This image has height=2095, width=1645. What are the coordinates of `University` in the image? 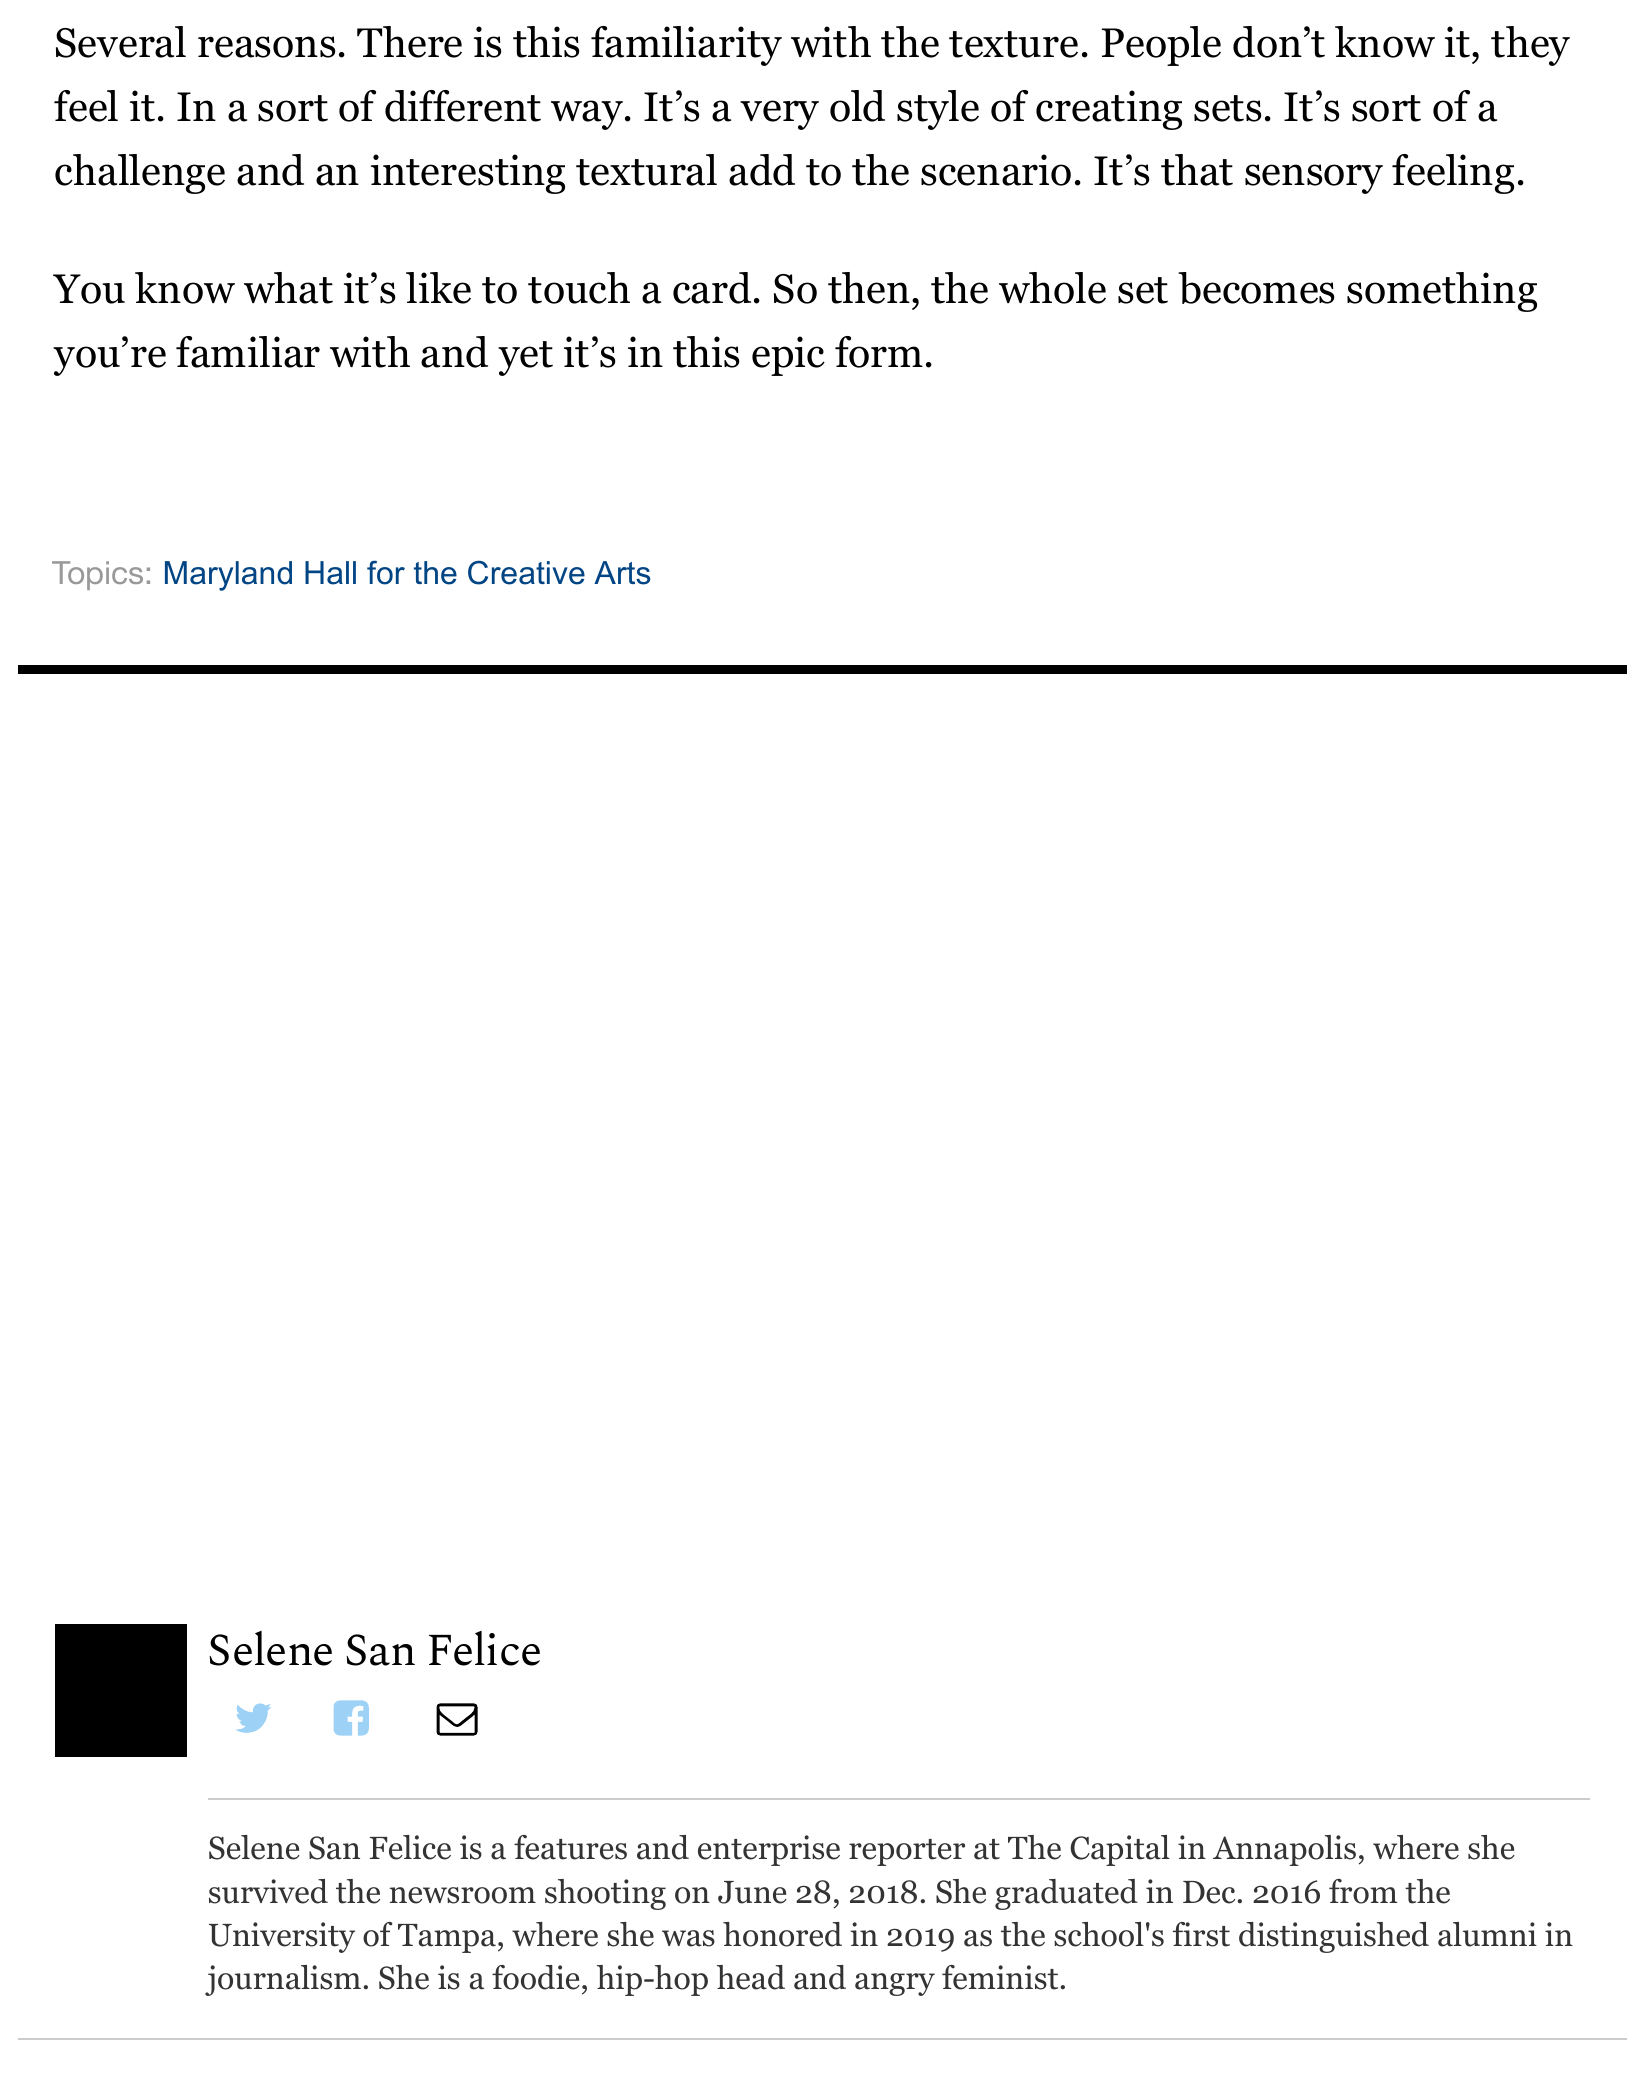 It's located at (282, 1937).
